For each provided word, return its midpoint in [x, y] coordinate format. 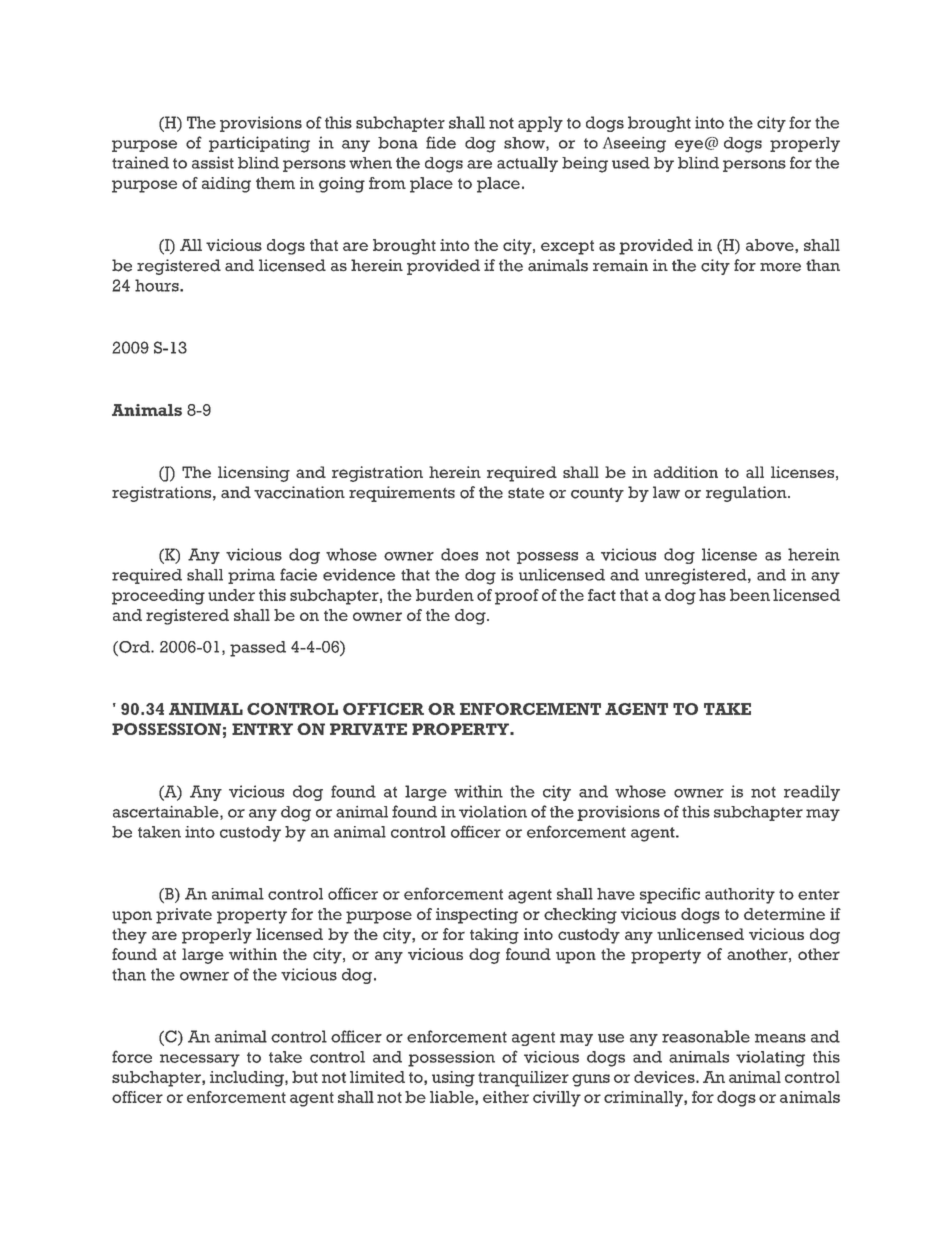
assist [213, 162]
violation [493, 811]
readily [812, 793]
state [526, 493]
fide [441, 142]
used [631, 163]
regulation [747, 494]
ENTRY [262, 729]
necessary [200, 1060]
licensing [254, 474]
